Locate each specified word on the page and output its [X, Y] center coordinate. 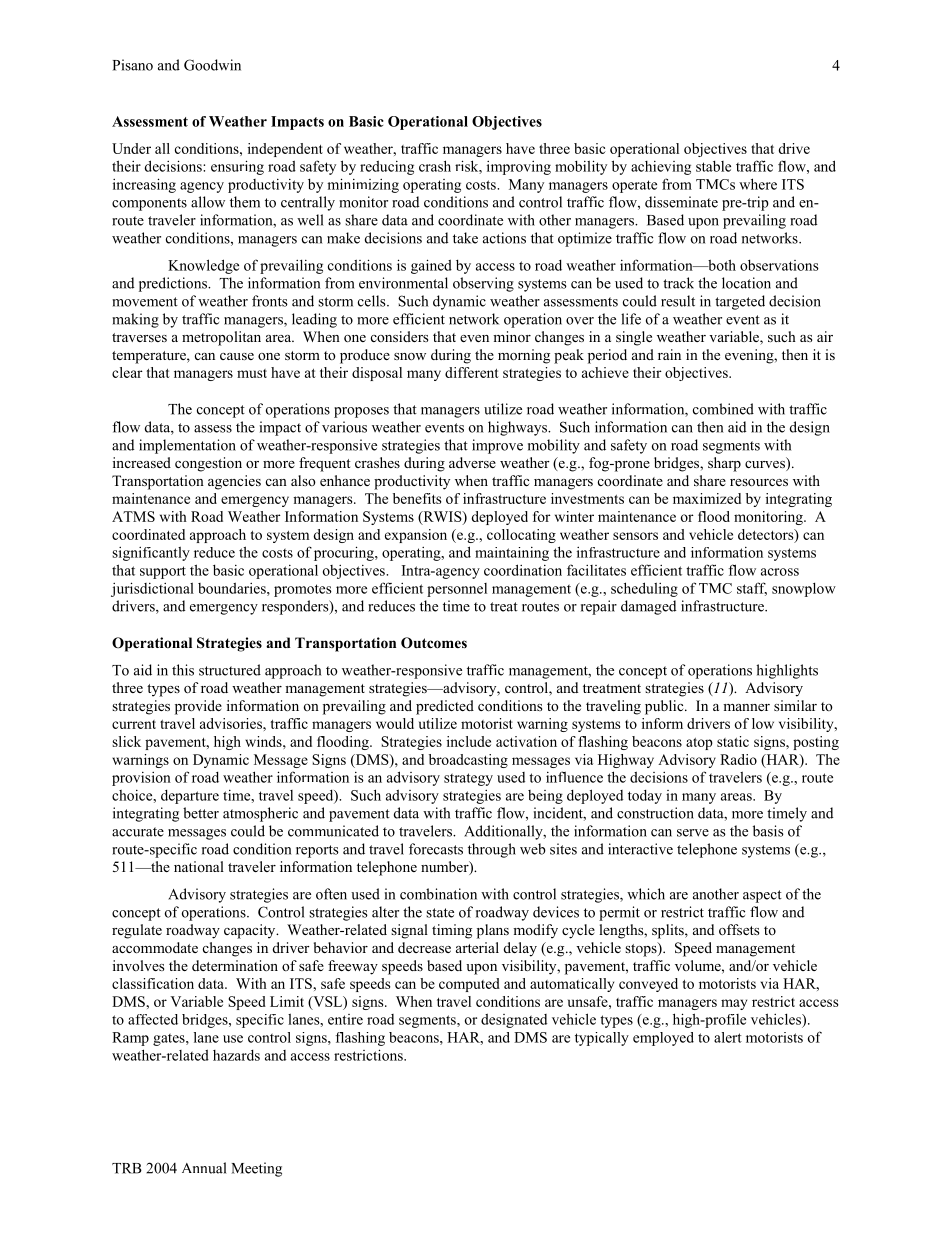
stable [713, 166]
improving [519, 168]
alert [728, 1037]
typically [602, 1039]
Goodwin [212, 65]
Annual [204, 1168]
